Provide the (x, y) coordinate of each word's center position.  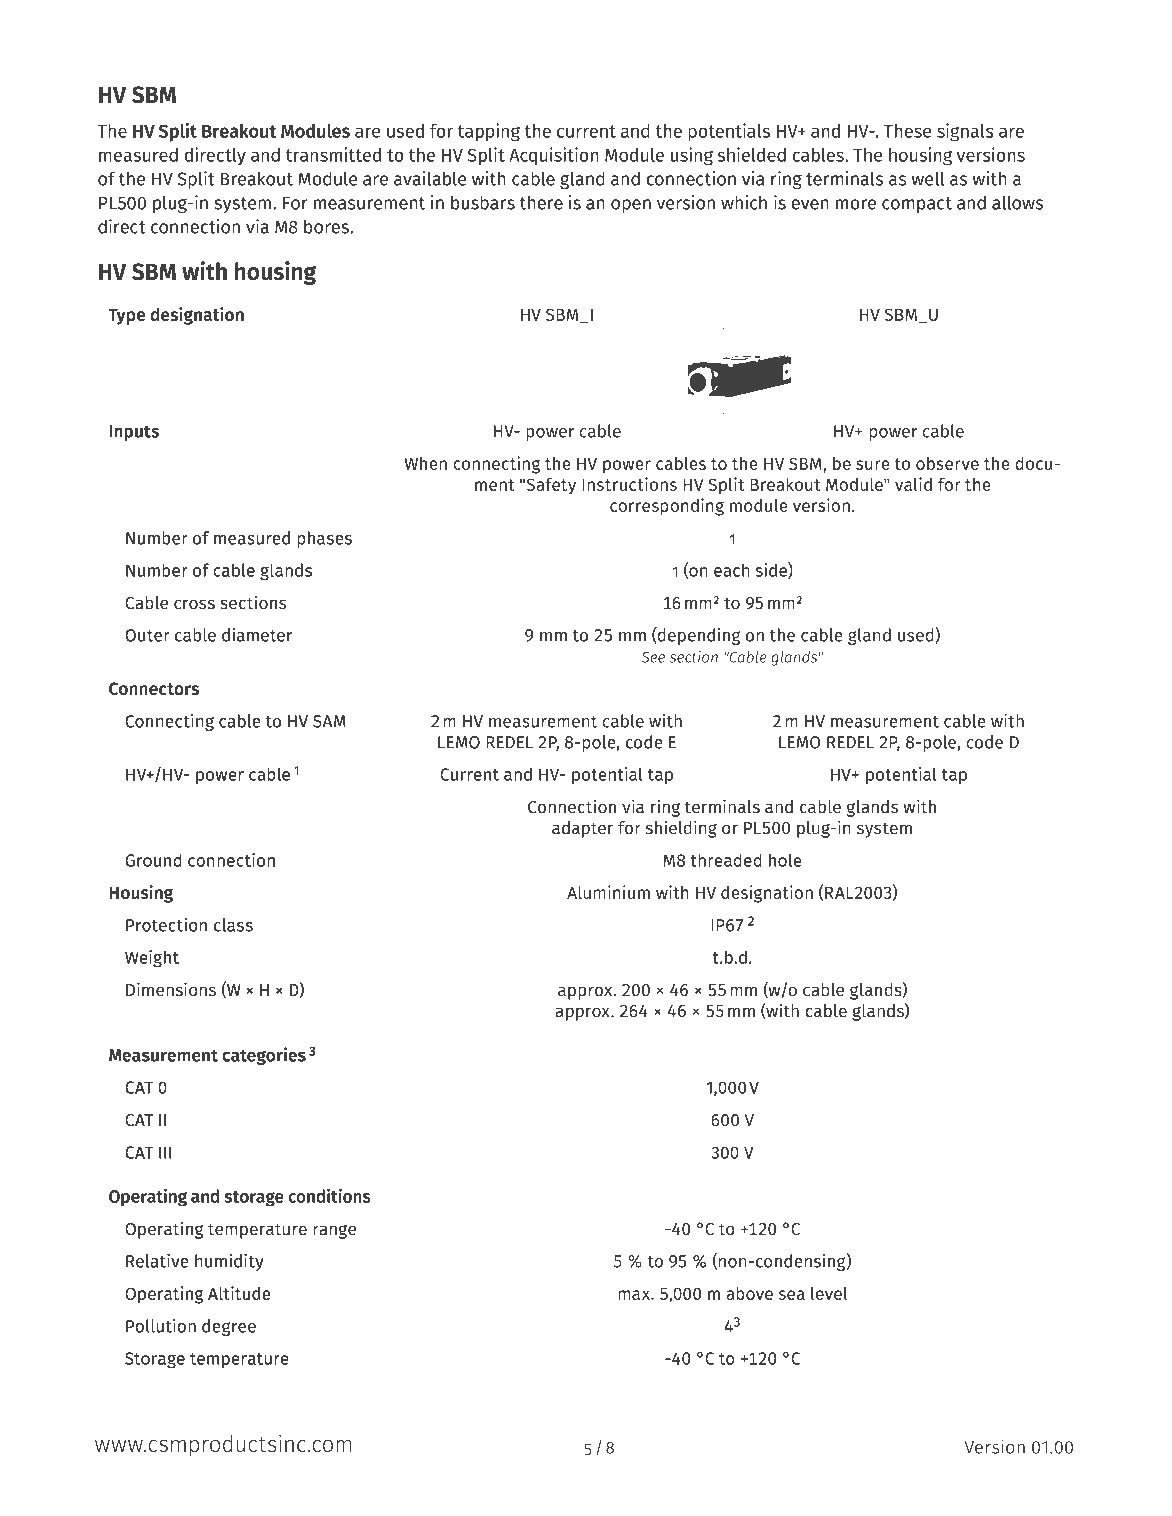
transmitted (333, 154)
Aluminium (608, 892)
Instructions (629, 484)
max (635, 1295)
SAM (329, 721)
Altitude (239, 1293)
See (653, 657)
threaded (726, 860)
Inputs (134, 433)
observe (947, 463)
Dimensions (171, 989)
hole (785, 860)
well (928, 178)
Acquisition (554, 156)
